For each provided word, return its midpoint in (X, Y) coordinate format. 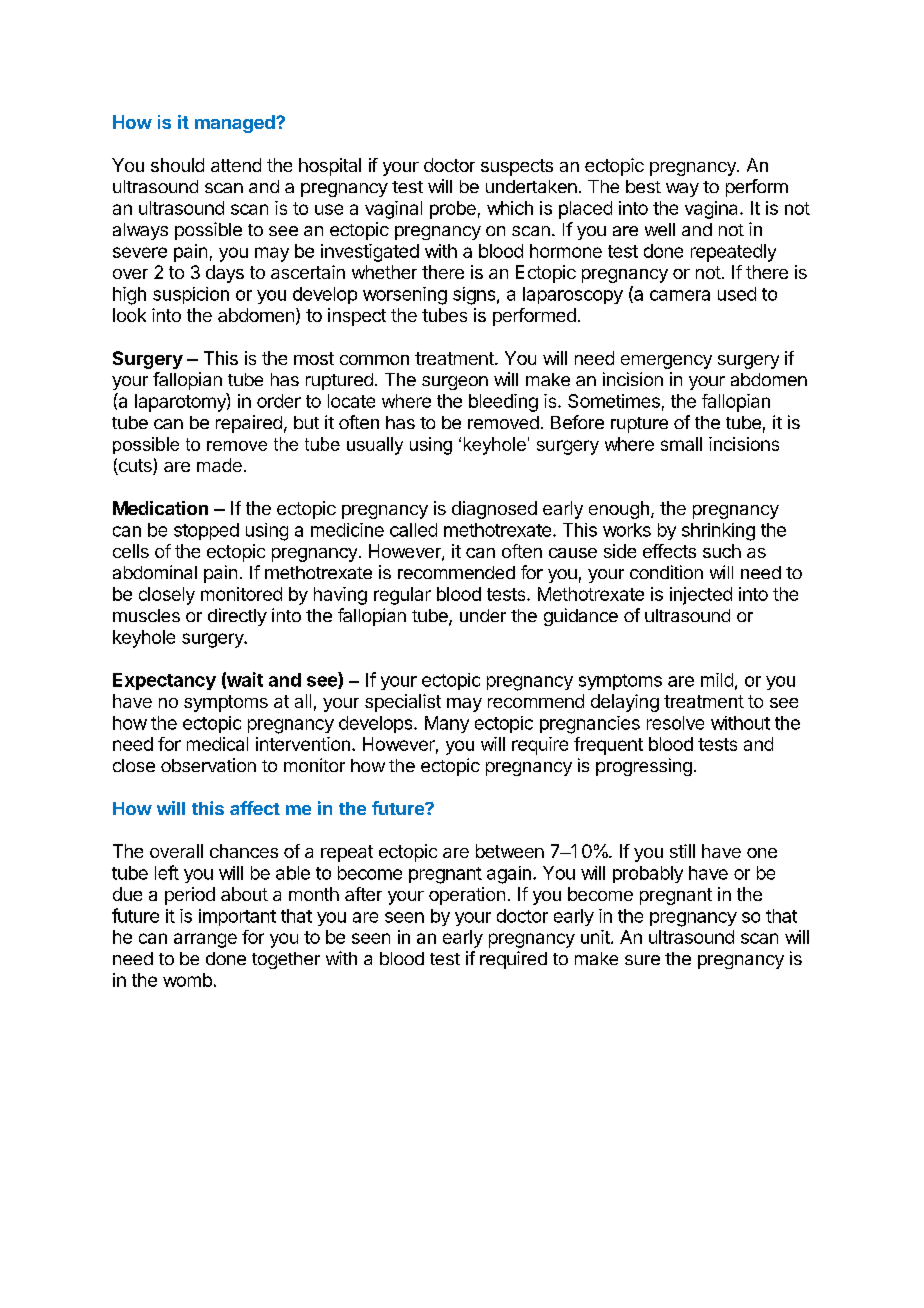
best (643, 186)
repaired (249, 424)
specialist (403, 703)
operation (467, 896)
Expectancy (164, 681)
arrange (205, 940)
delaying (625, 703)
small (681, 444)
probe (453, 210)
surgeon (455, 383)
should (177, 165)
